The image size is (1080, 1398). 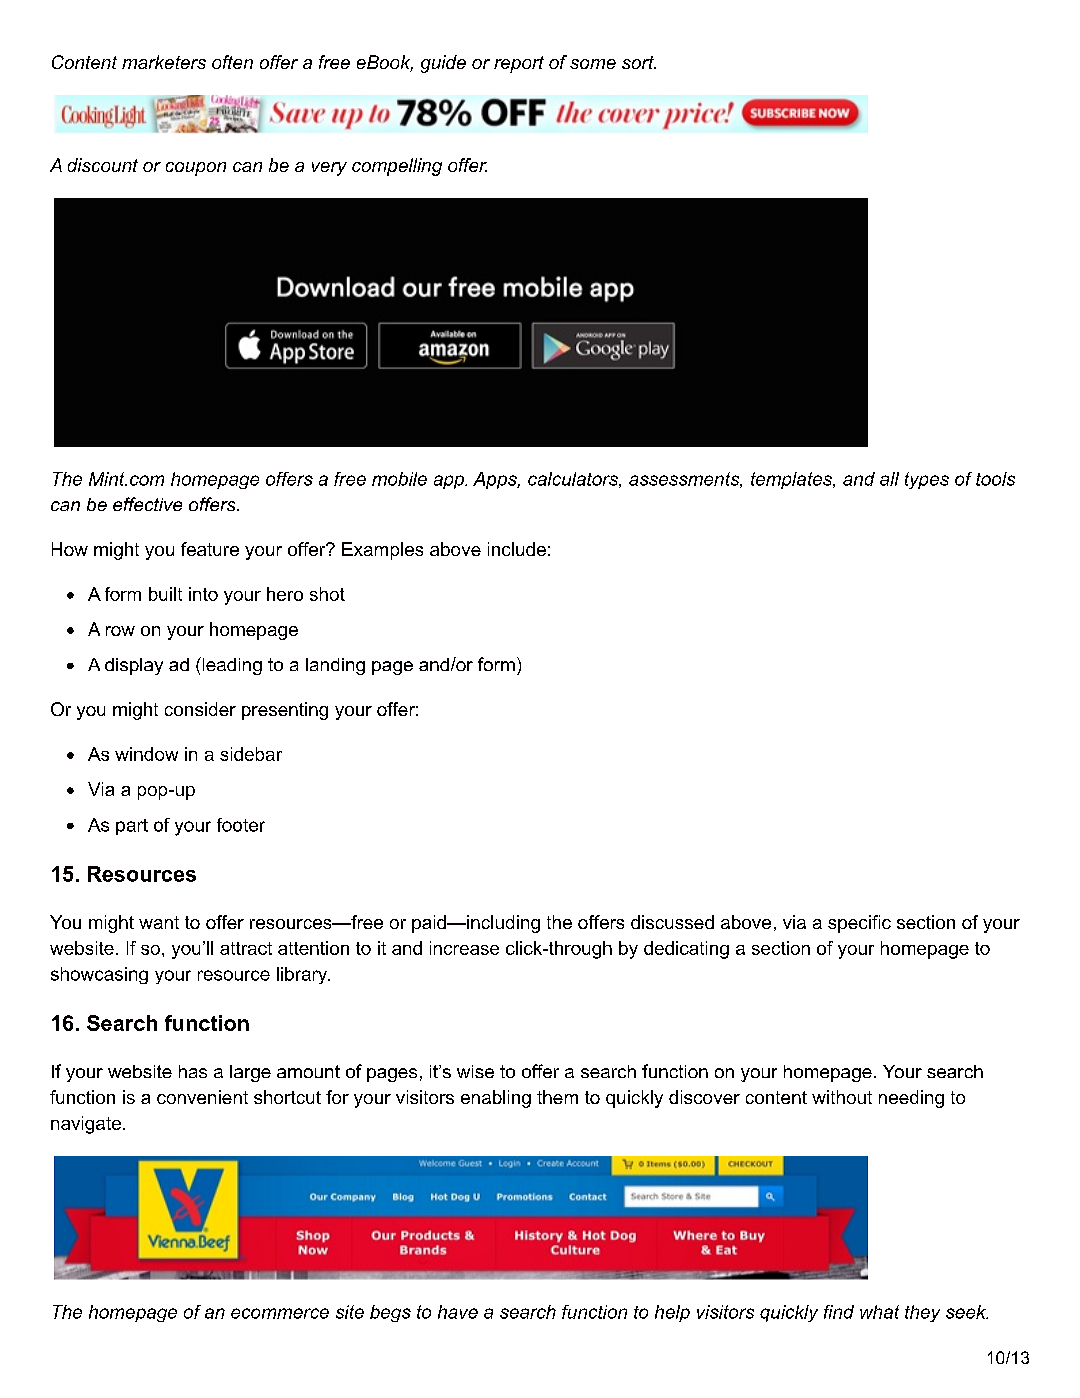 I want to click on report, so click(x=519, y=64).
